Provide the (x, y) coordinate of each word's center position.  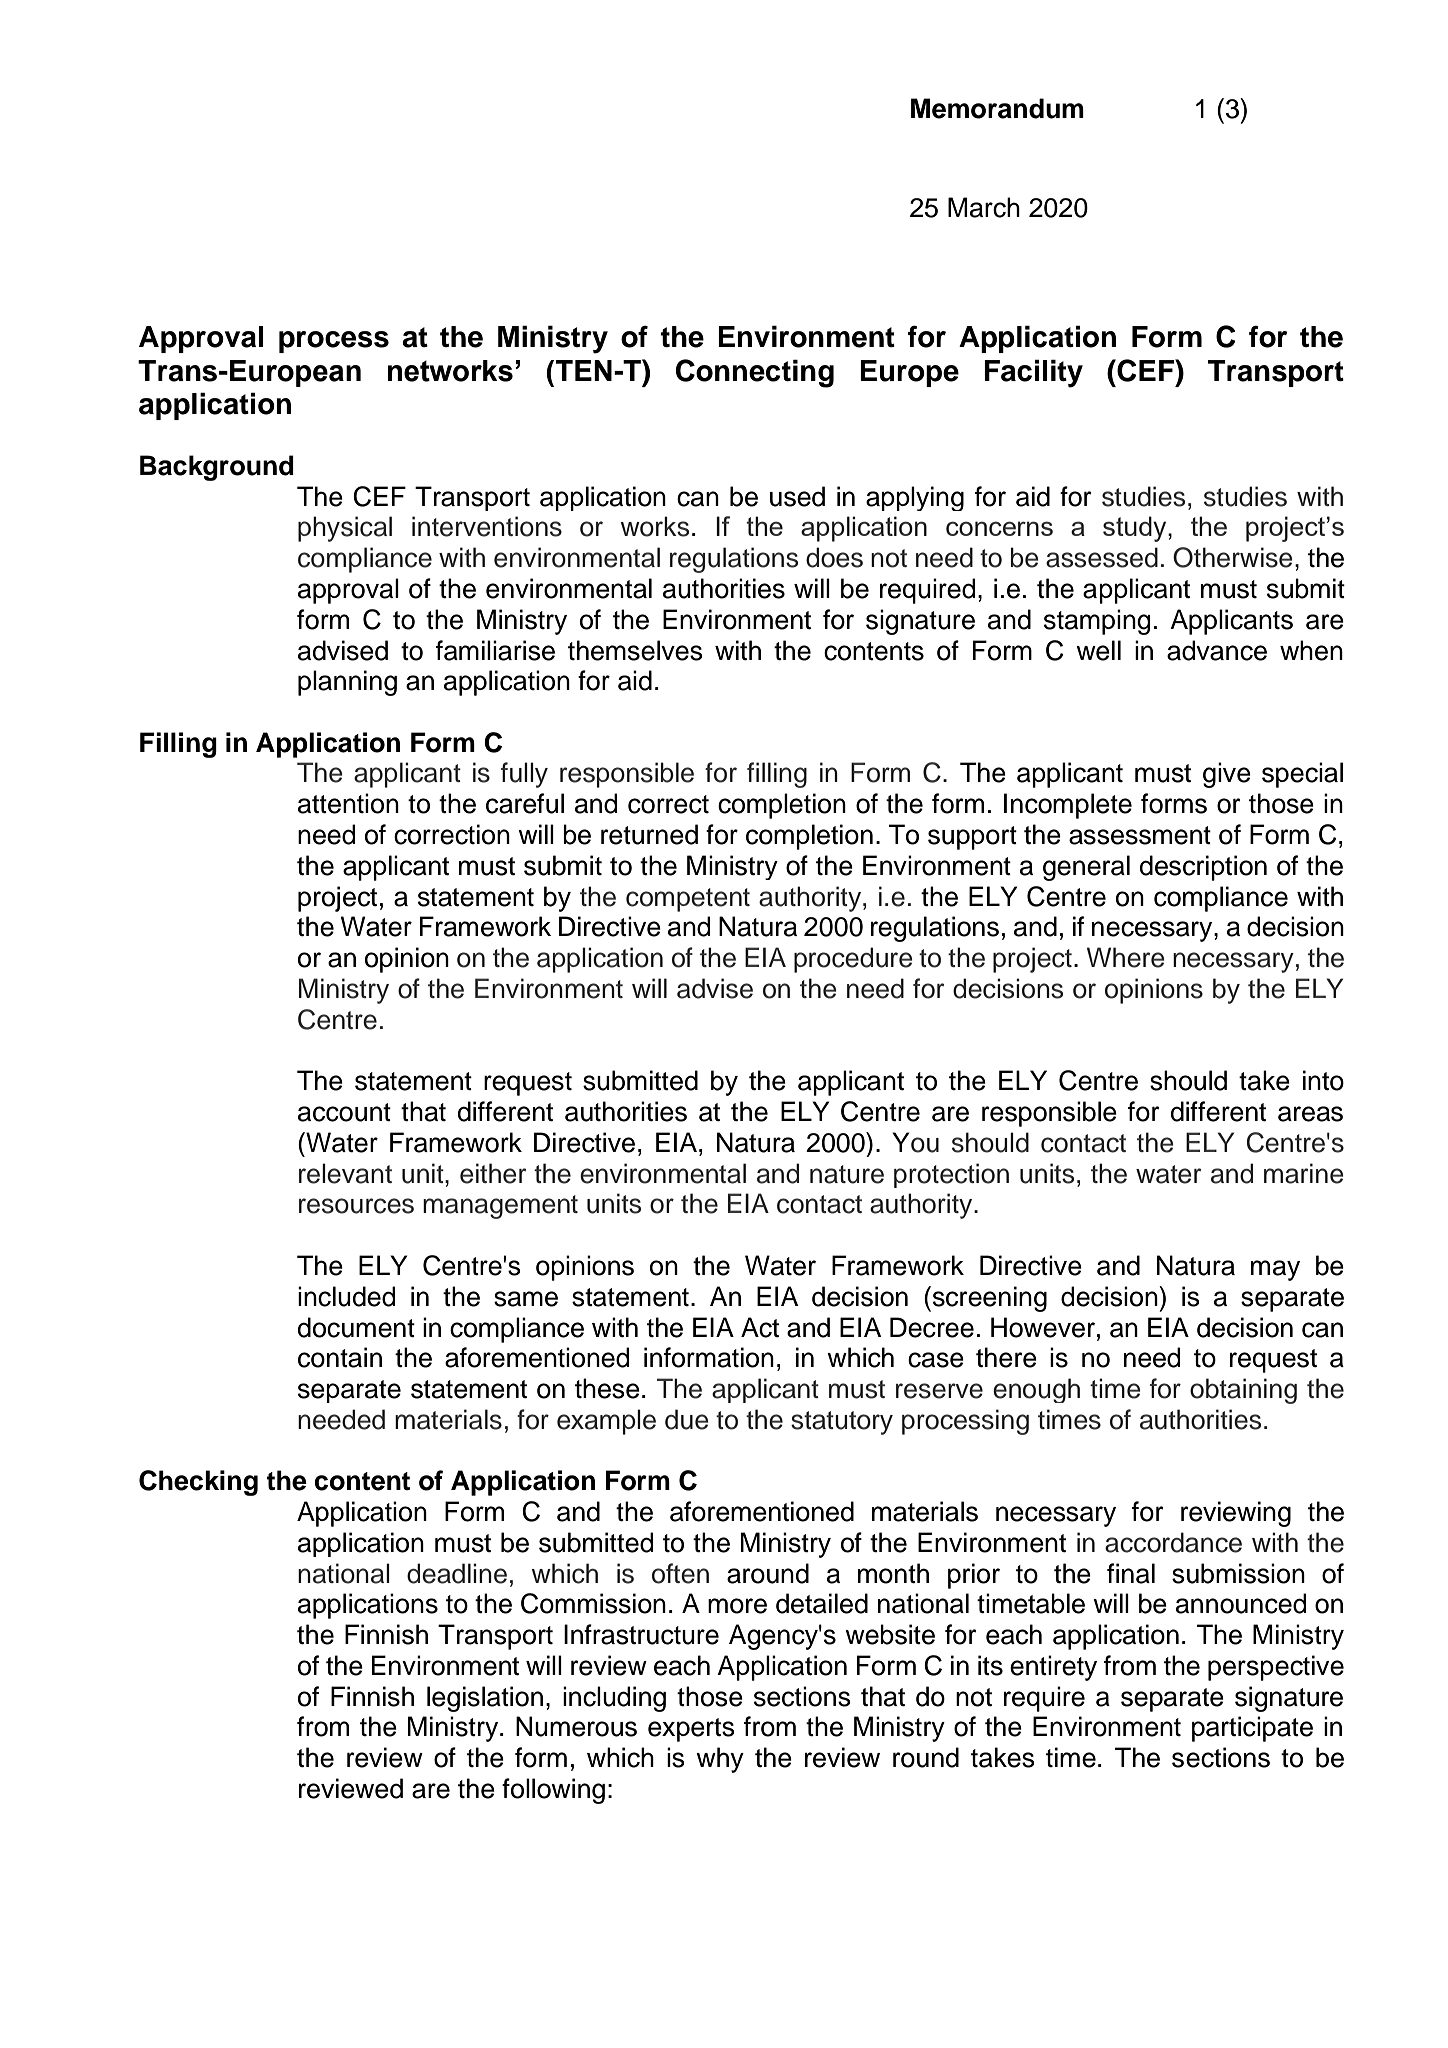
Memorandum (997, 108)
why (720, 1760)
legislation (485, 1699)
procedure (853, 960)
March (984, 207)
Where (1126, 957)
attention (348, 803)
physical (345, 529)
